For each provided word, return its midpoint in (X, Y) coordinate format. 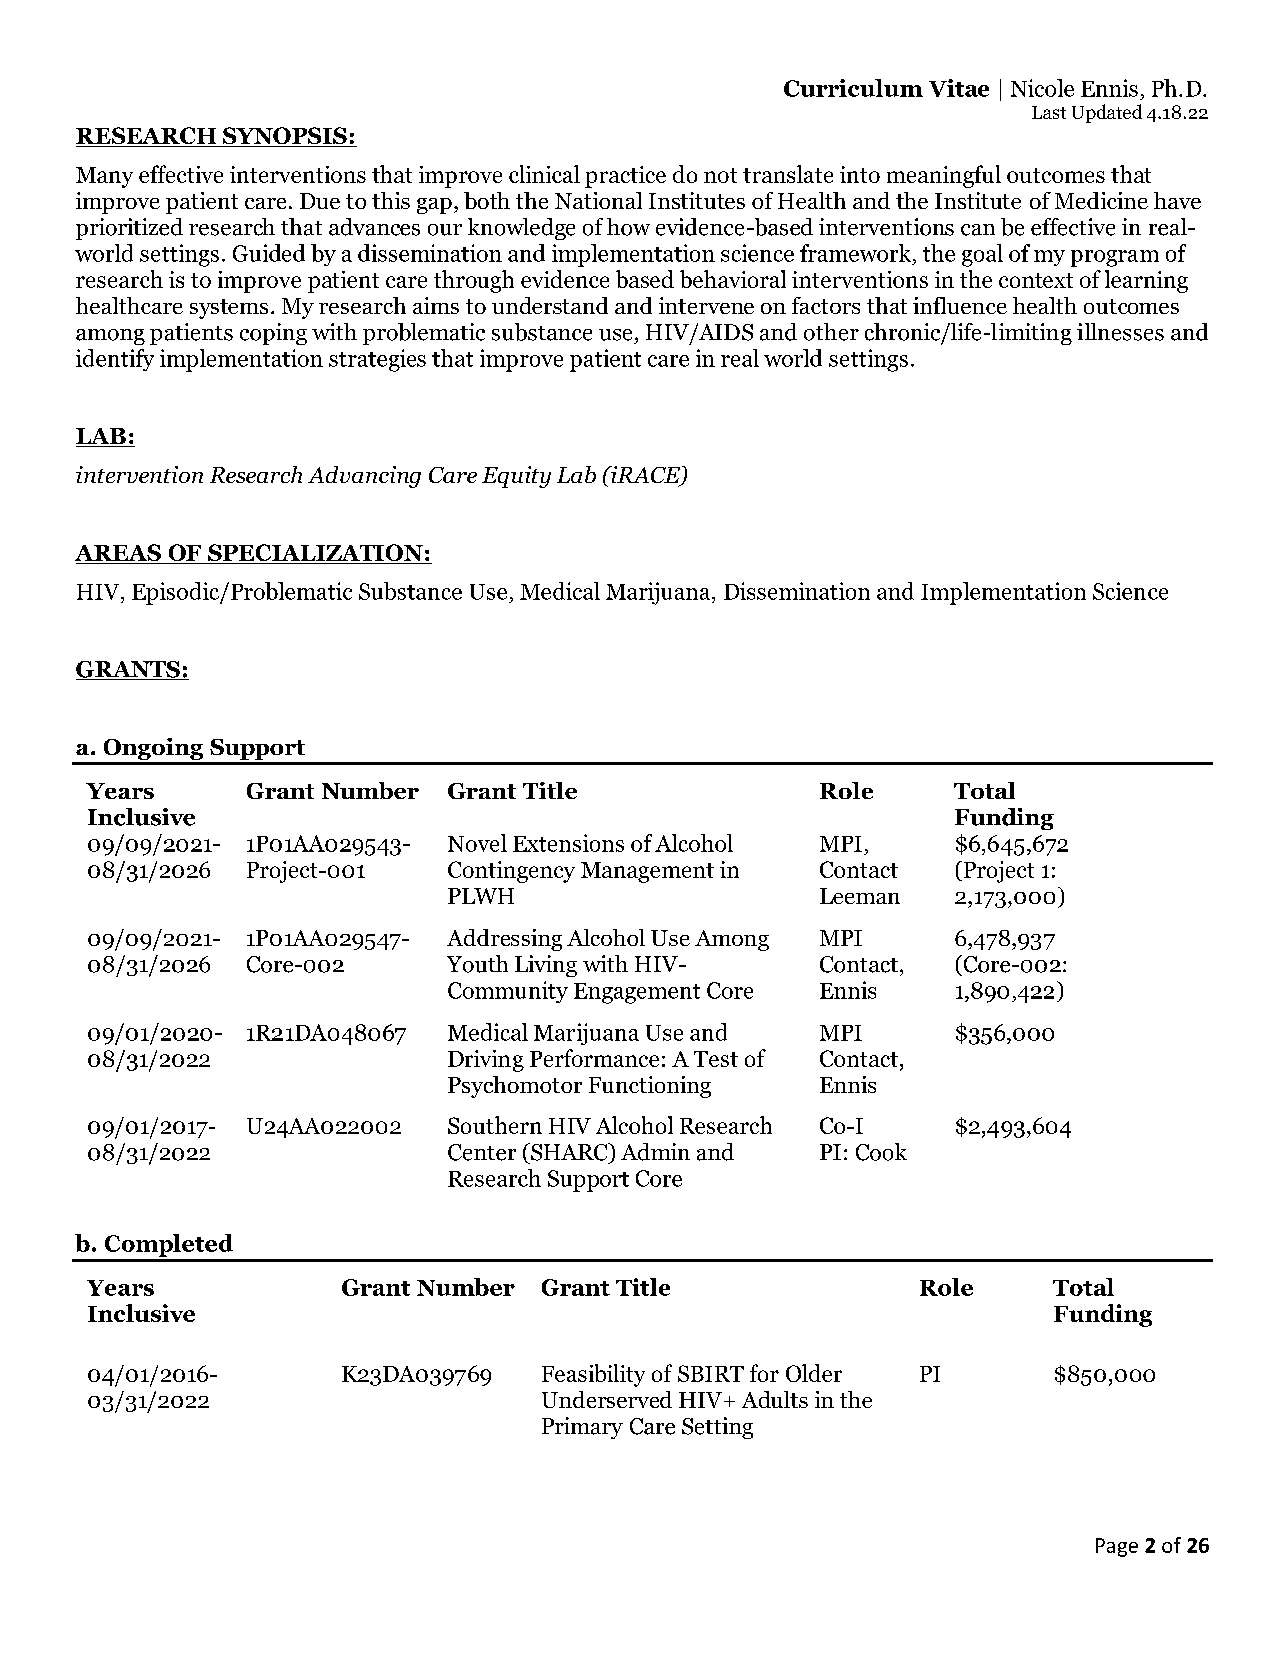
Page (1117, 1547)
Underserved (607, 1399)
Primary (582, 1428)
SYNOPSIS (285, 137)
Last (1049, 112)
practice (625, 177)
